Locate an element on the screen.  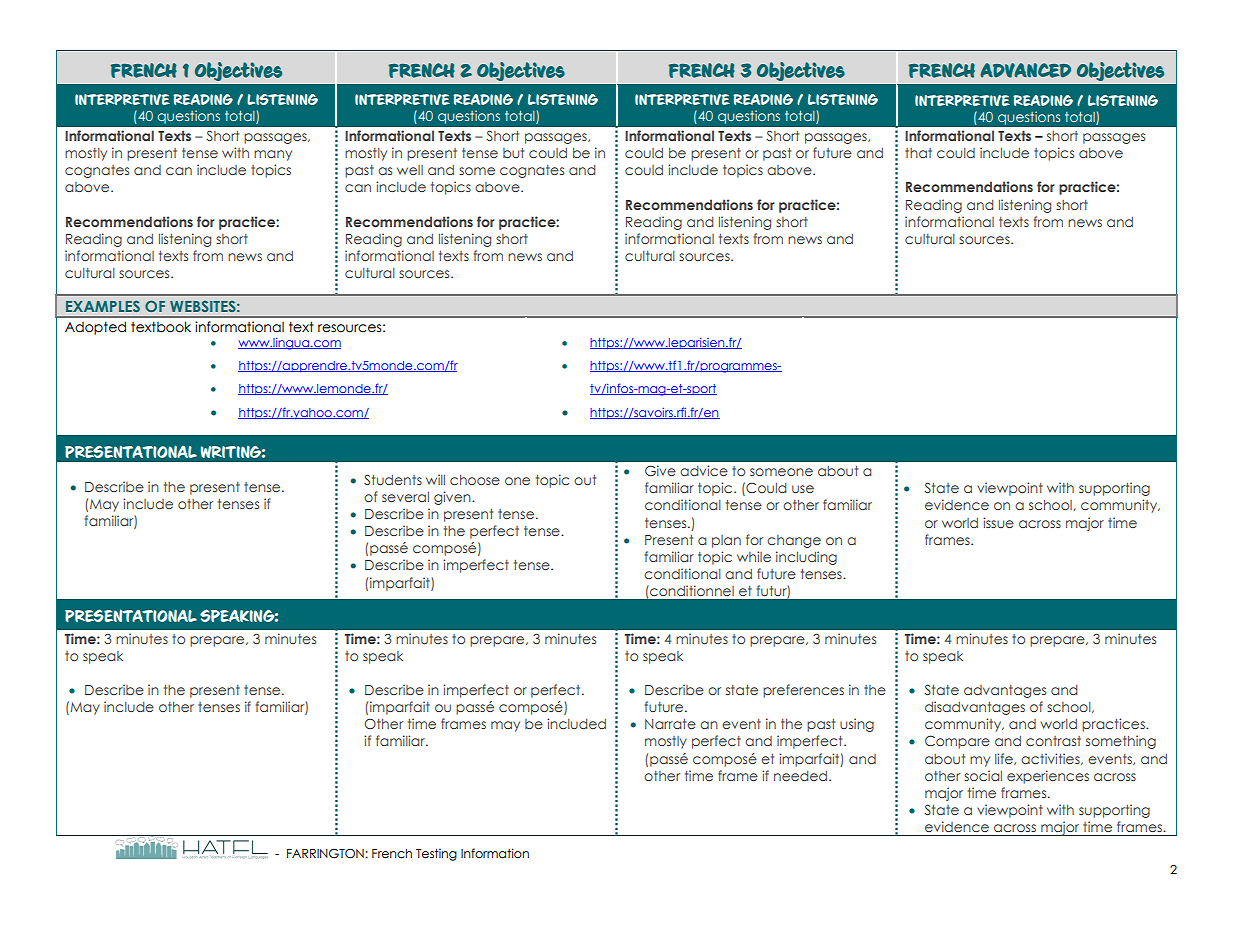
many is located at coordinates (273, 155).
